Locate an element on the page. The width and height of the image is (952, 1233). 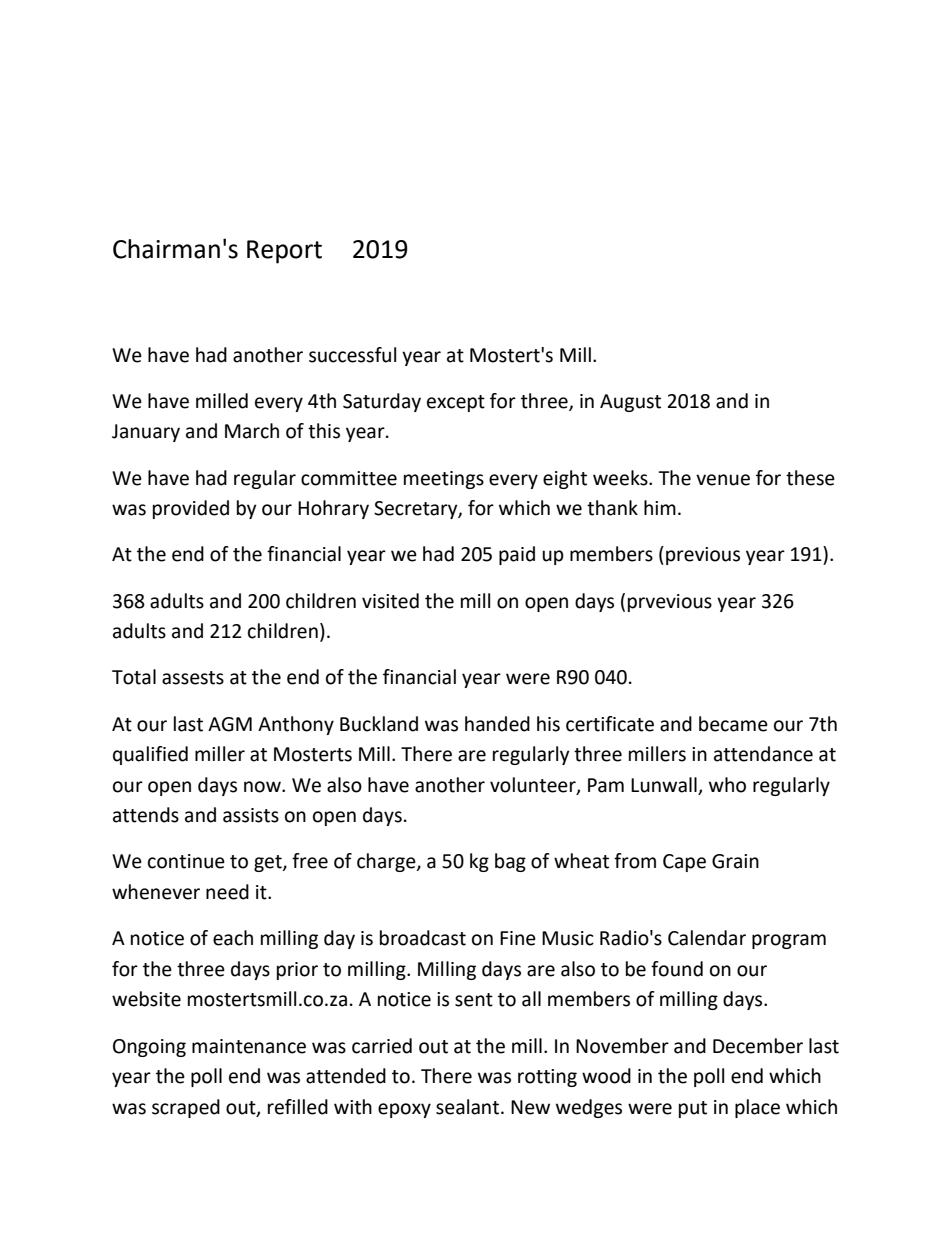
who is located at coordinates (727, 785).
